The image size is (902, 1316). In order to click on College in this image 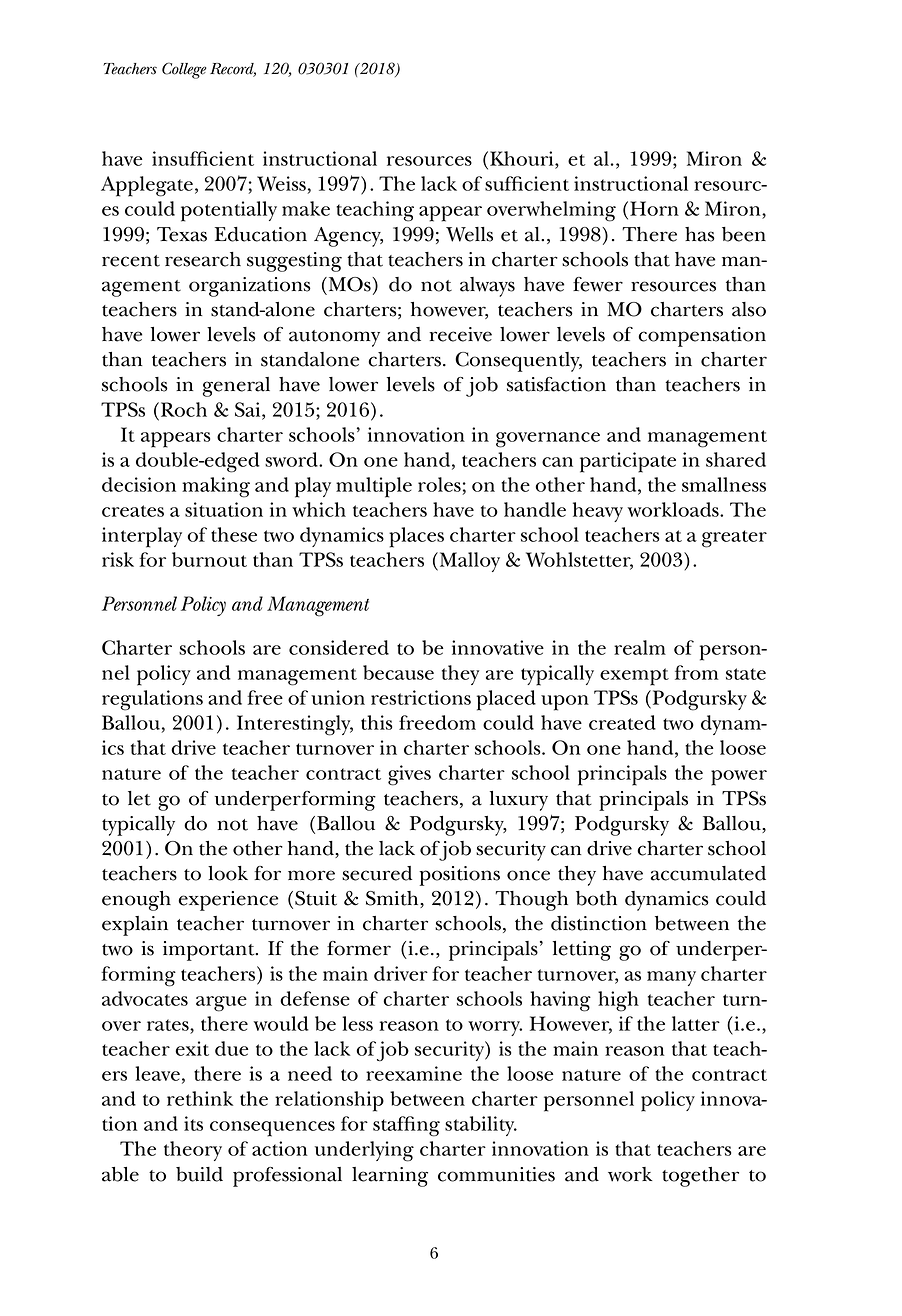, I will do `click(184, 70)`.
